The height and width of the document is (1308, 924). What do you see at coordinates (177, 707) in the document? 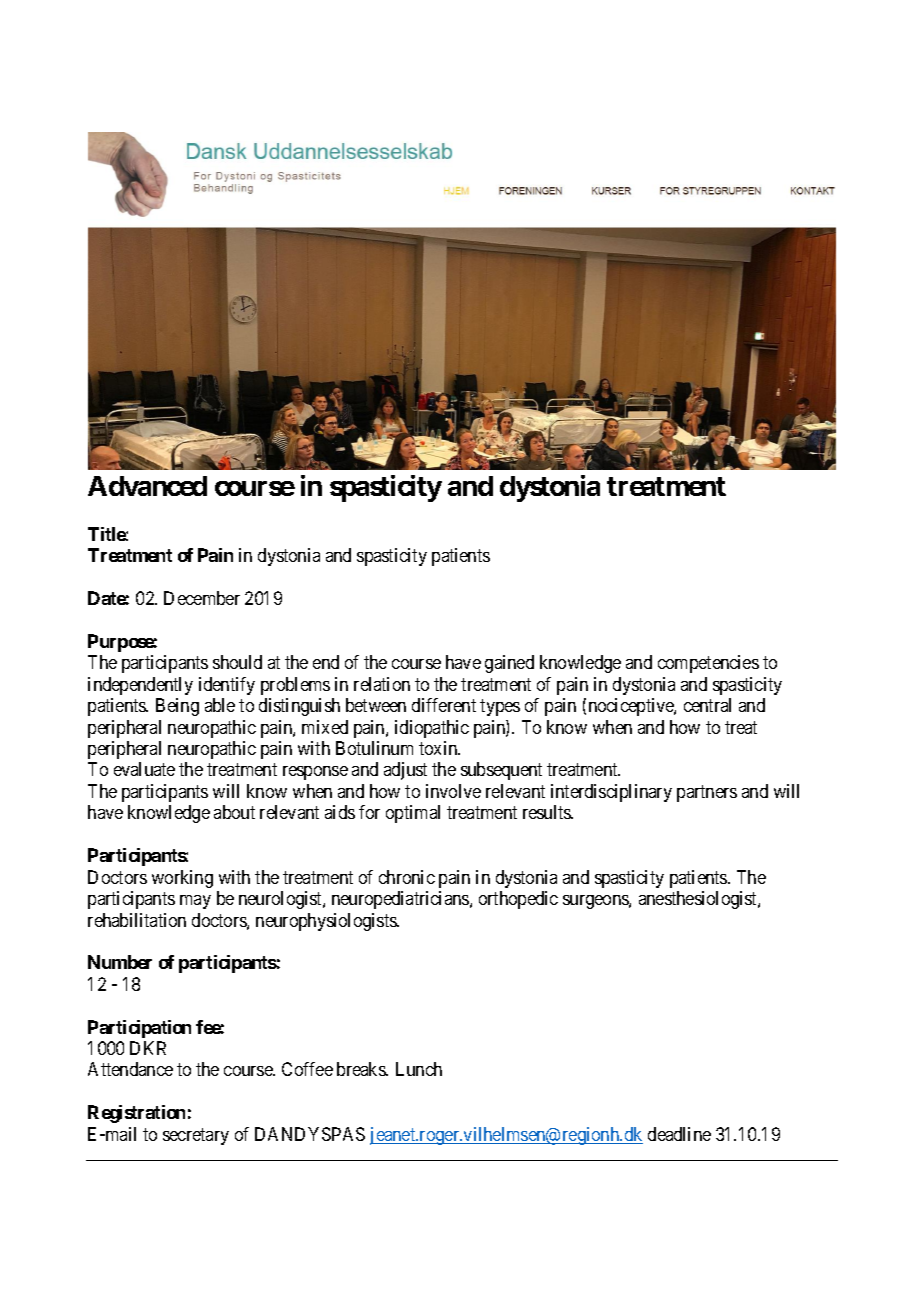
I see `Being` at bounding box center [177, 707].
